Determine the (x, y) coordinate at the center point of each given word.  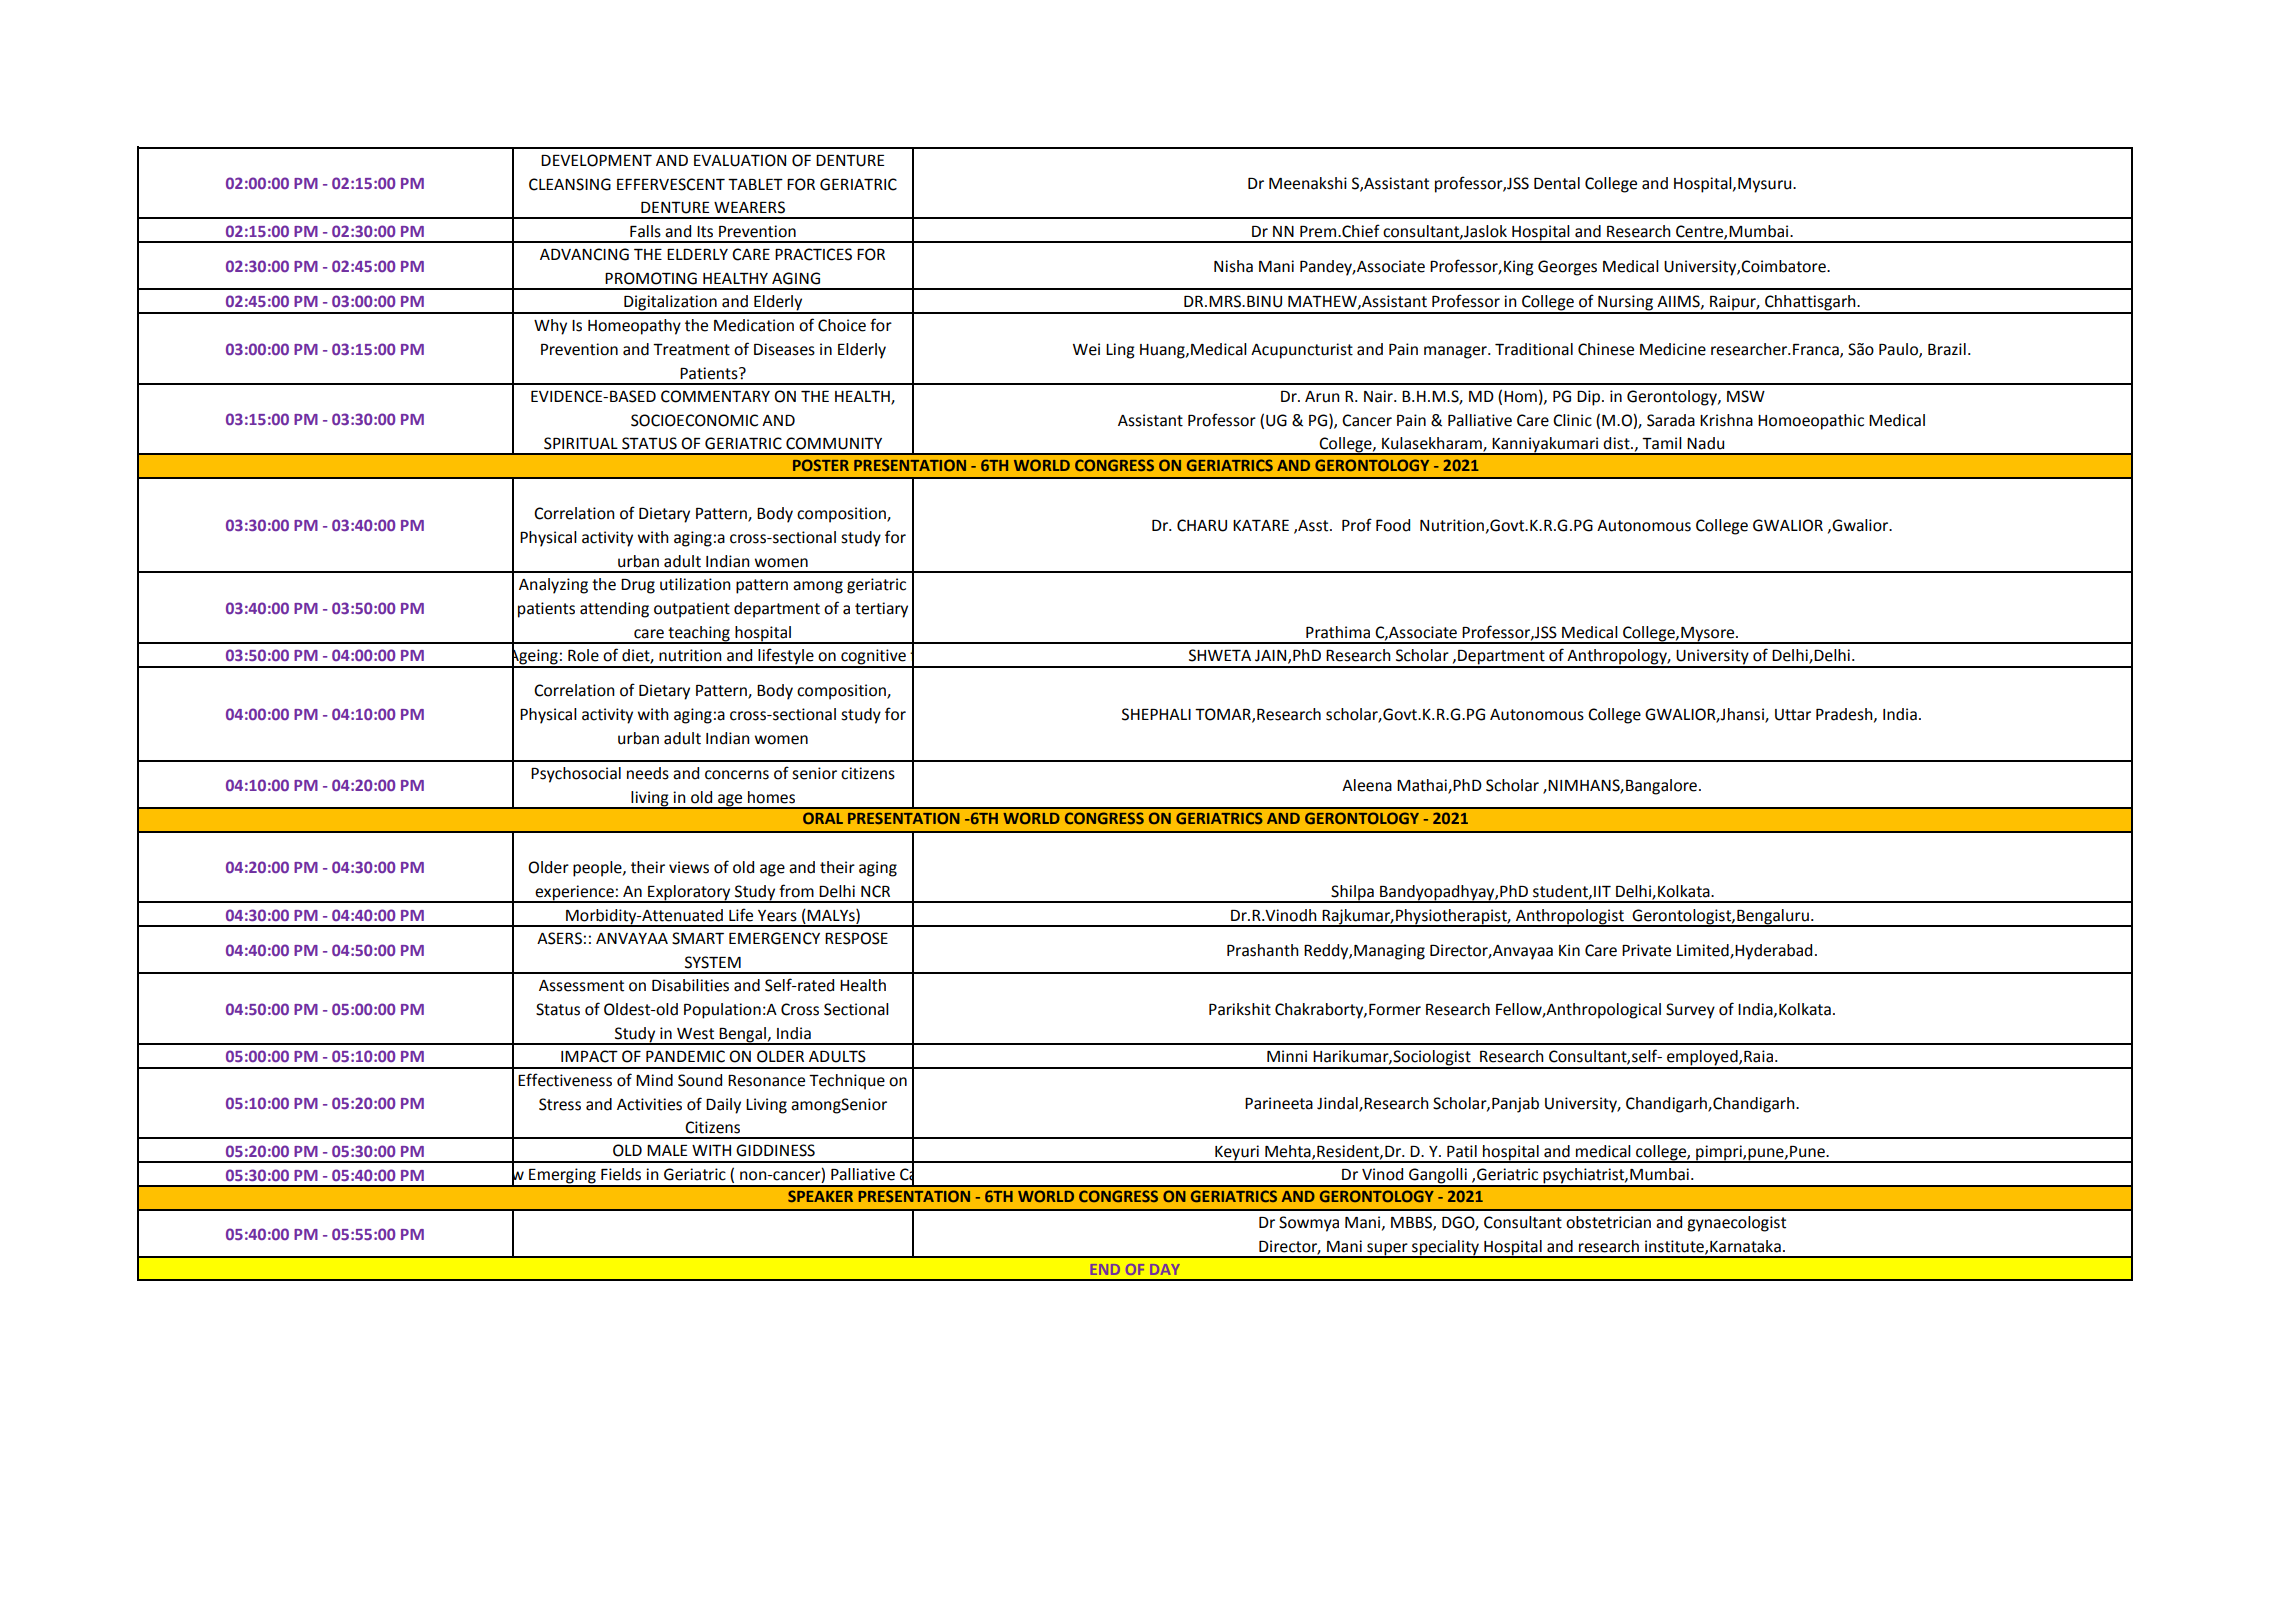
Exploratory (689, 894)
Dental (1557, 183)
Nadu (1705, 443)
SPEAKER (820, 1196)
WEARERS (749, 207)
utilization (695, 584)
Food (1393, 525)
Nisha (1233, 266)
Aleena (1367, 785)
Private (1646, 950)
